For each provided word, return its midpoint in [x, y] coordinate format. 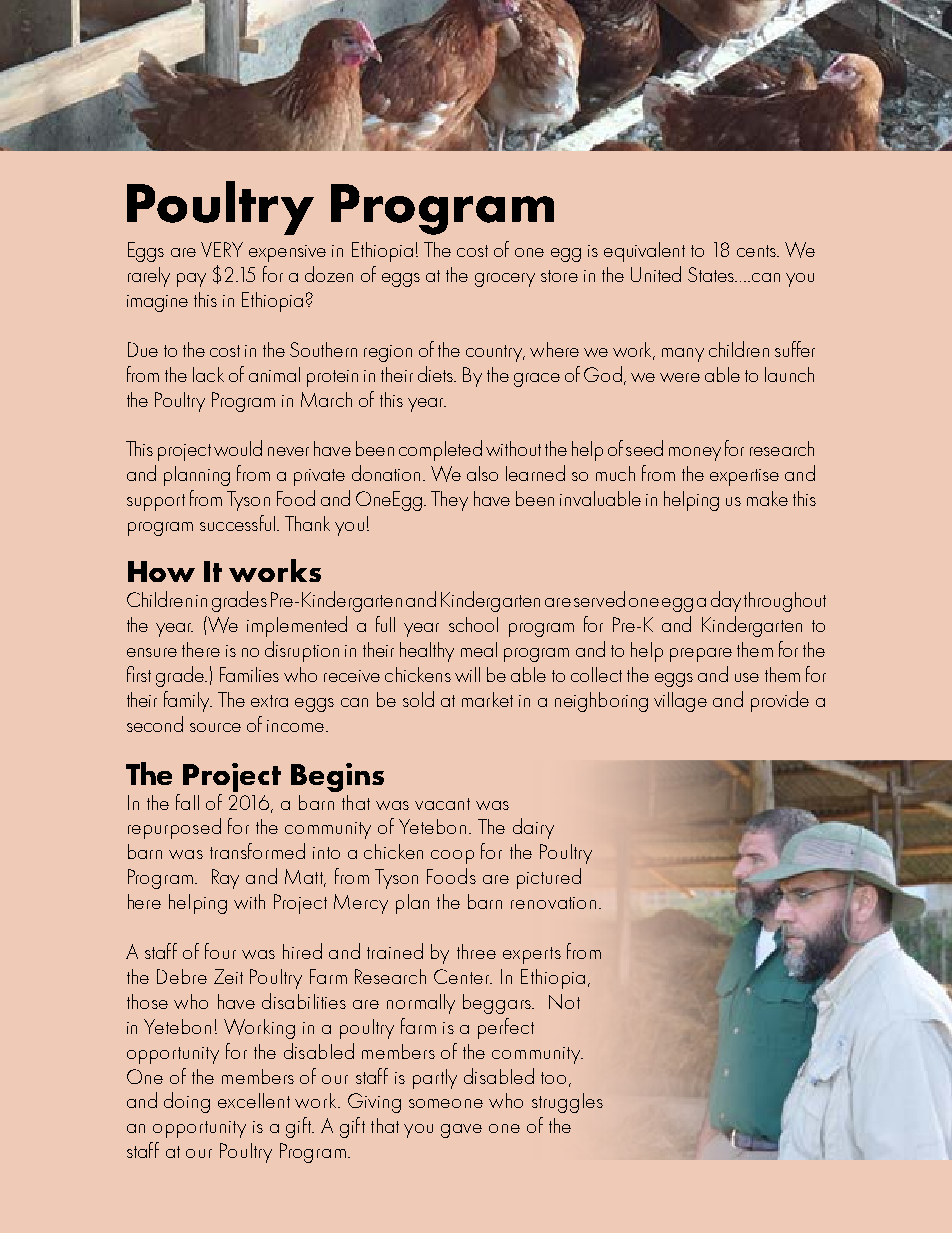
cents [757, 251]
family [188, 701]
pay [191, 280]
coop [452, 857]
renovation [553, 903]
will [467, 674]
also [482, 473]
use [747, 677]
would [238, 448]
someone [446, 1103]
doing [187, 1102]
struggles [567, 1103]
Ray [225, 879]
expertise [744, 477]
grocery [505, 280]
